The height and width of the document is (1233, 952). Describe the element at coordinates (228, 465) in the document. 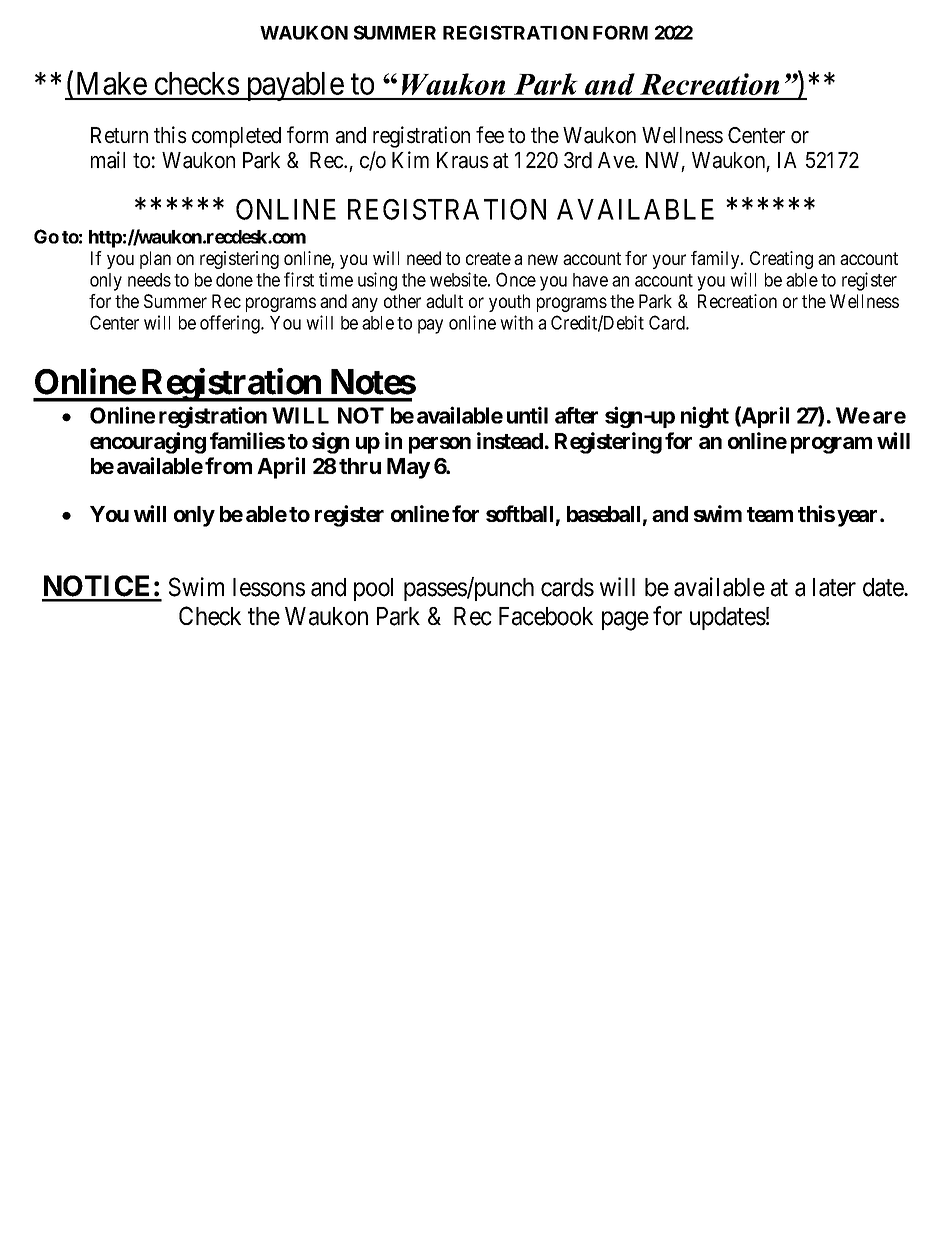

I see `from` at that location.
